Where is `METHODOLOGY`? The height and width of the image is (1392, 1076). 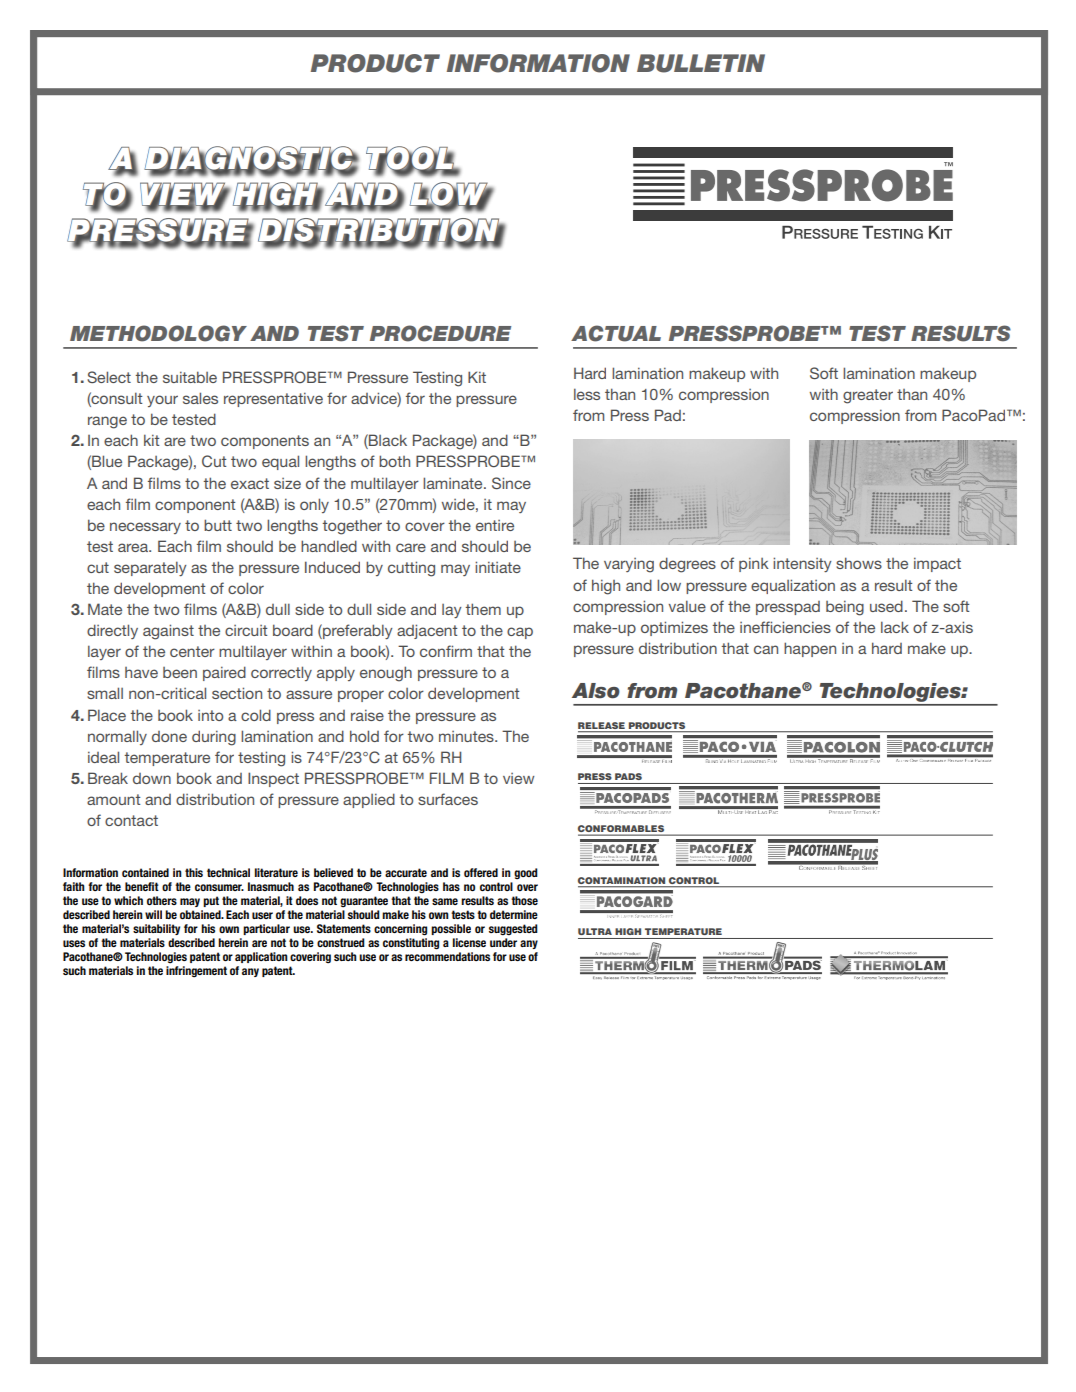
METHODOLOGY is located at coordinates (158, 333).
